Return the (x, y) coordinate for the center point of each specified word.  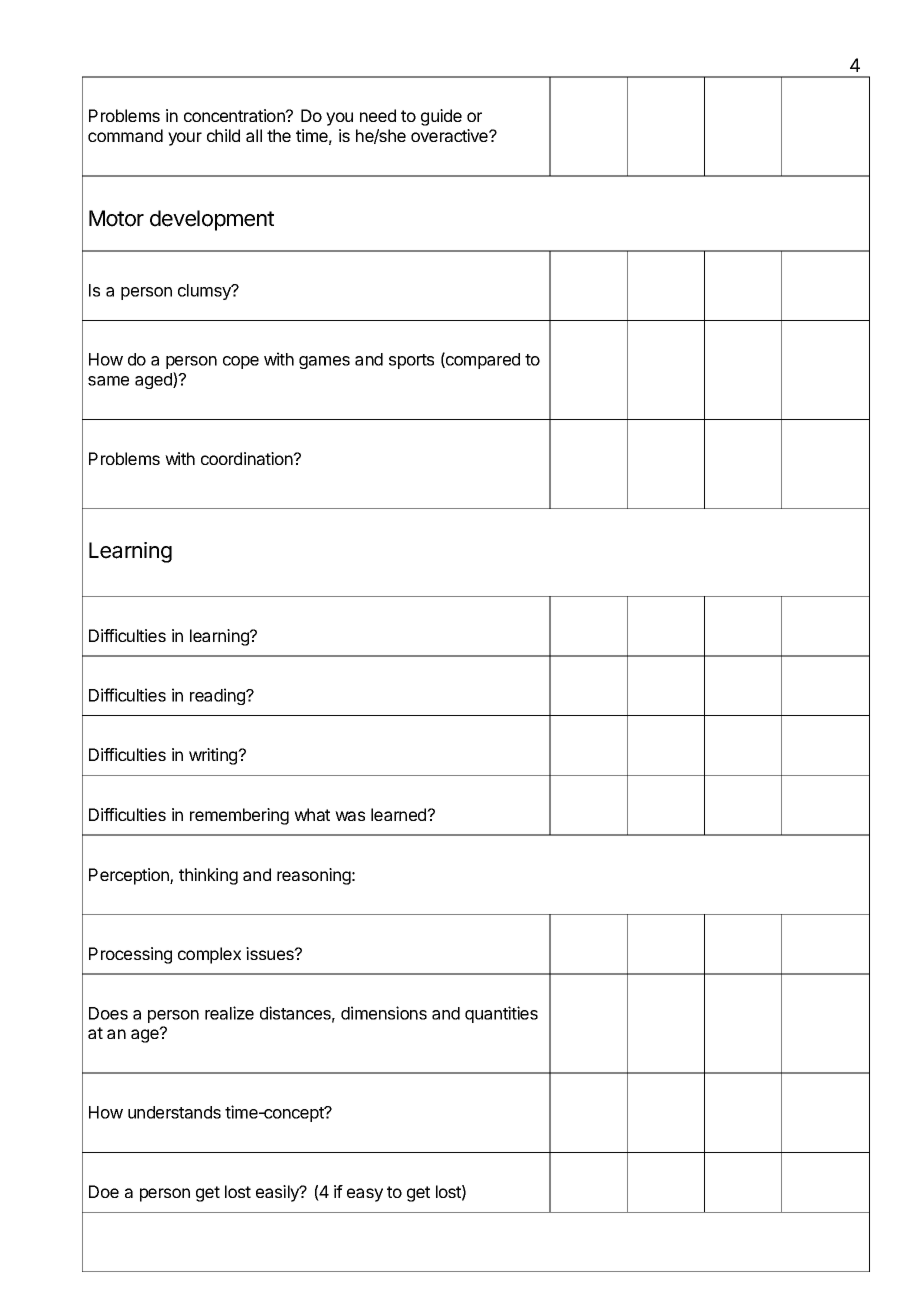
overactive (450, 135)
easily (278, 1193)
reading (218, 696)
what (312, 814)
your (185, 139)
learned (399, 814)
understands (174, 1112)
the (279, 135)
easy (365, 1195)
